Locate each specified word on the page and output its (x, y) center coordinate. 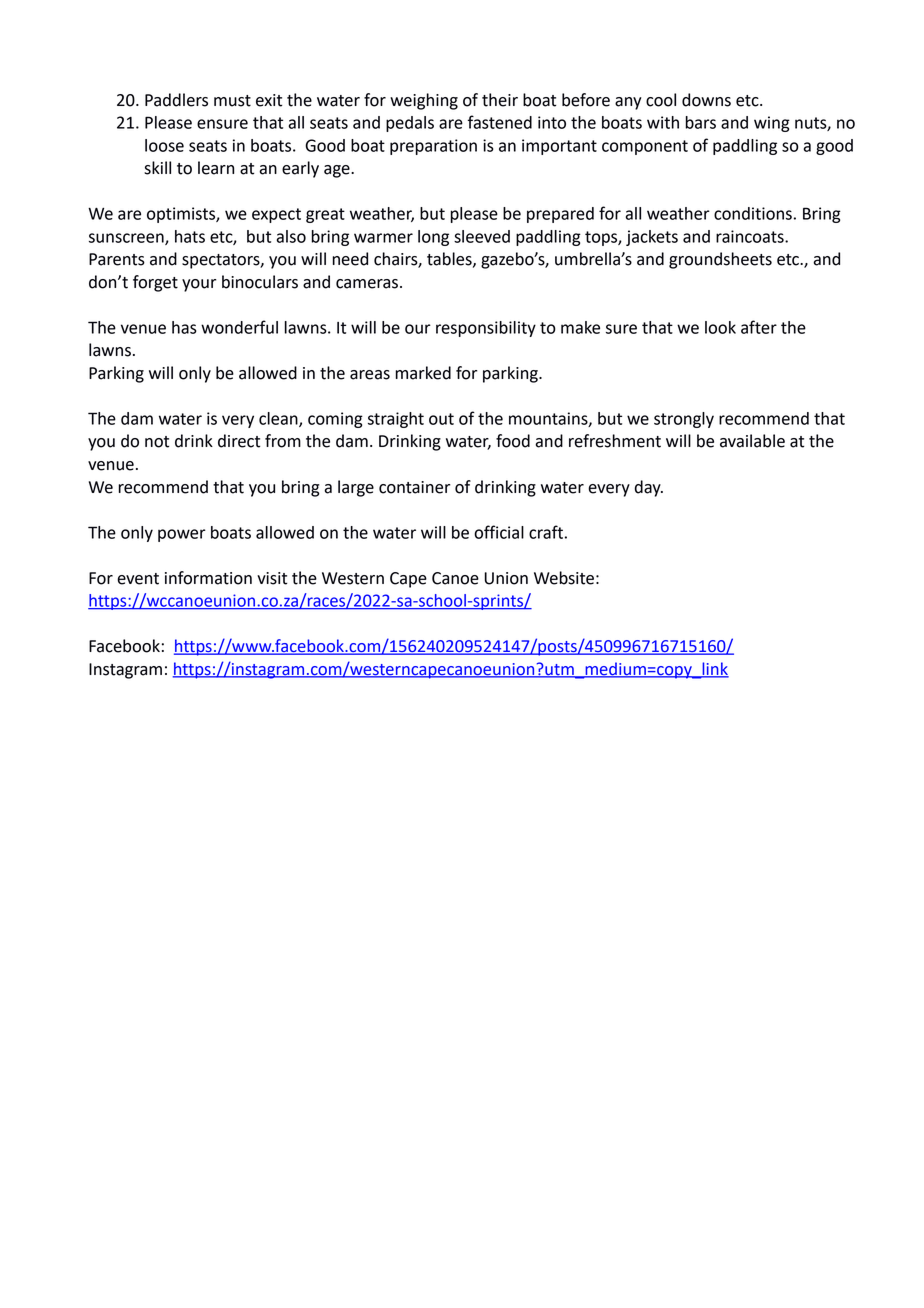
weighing (424, 101)
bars (700, 122)
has (184, 327)
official (499, 532)
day (649, 488)
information (208, 578)
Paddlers (176, 100)
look (720, 327)
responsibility (486, 329)
